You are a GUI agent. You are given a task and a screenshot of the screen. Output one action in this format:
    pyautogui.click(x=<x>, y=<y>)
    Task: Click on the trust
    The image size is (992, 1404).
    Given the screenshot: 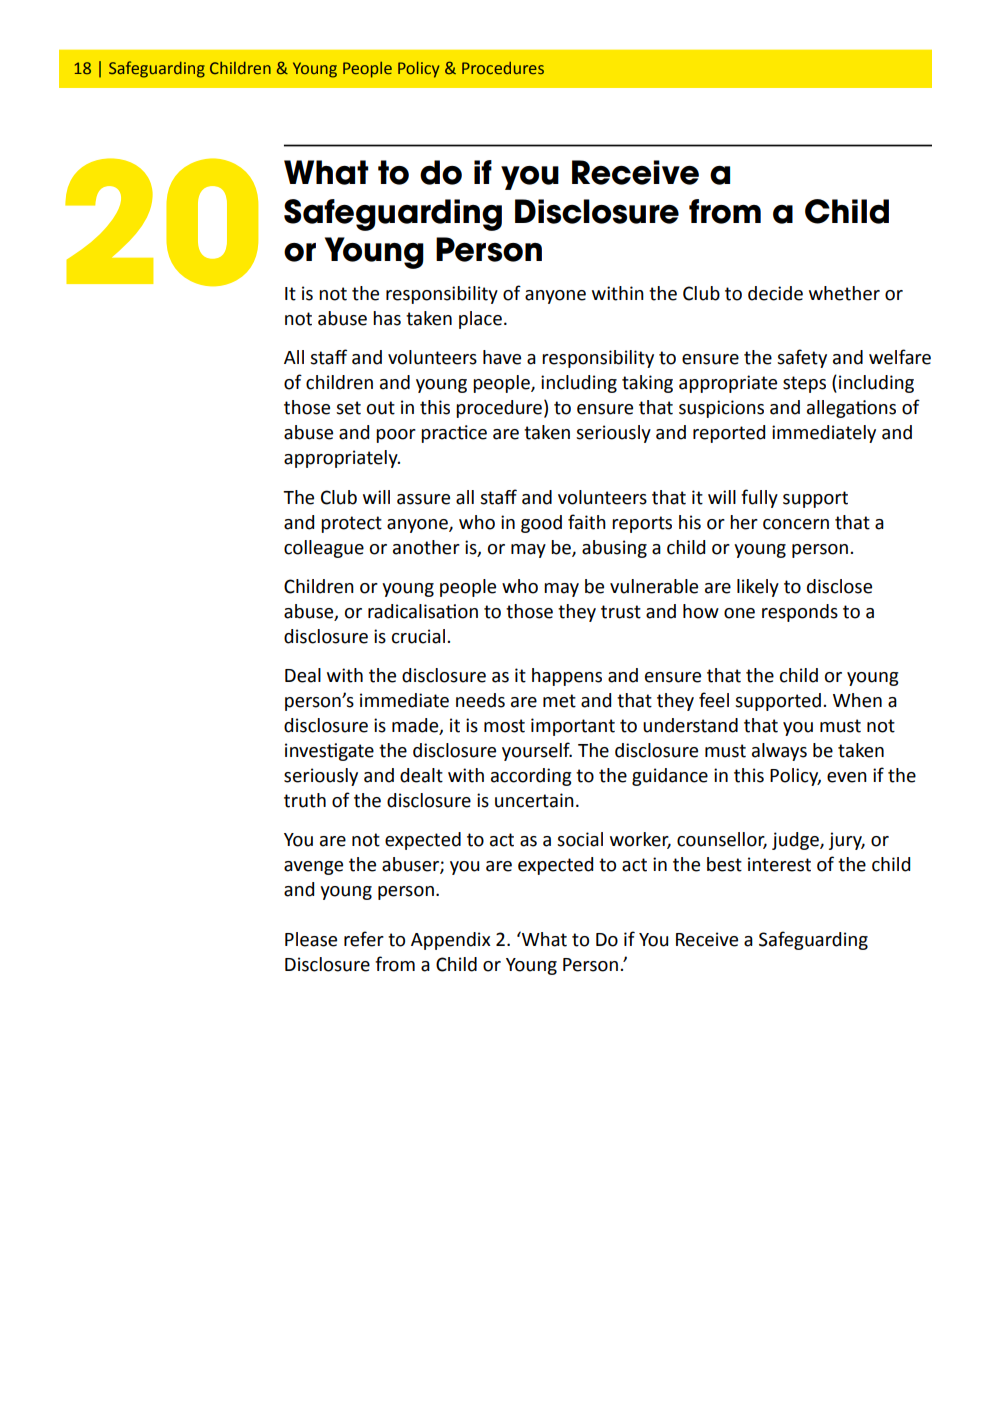 What is the action you would take?
    pyautogui.click(x=621, y=612)
